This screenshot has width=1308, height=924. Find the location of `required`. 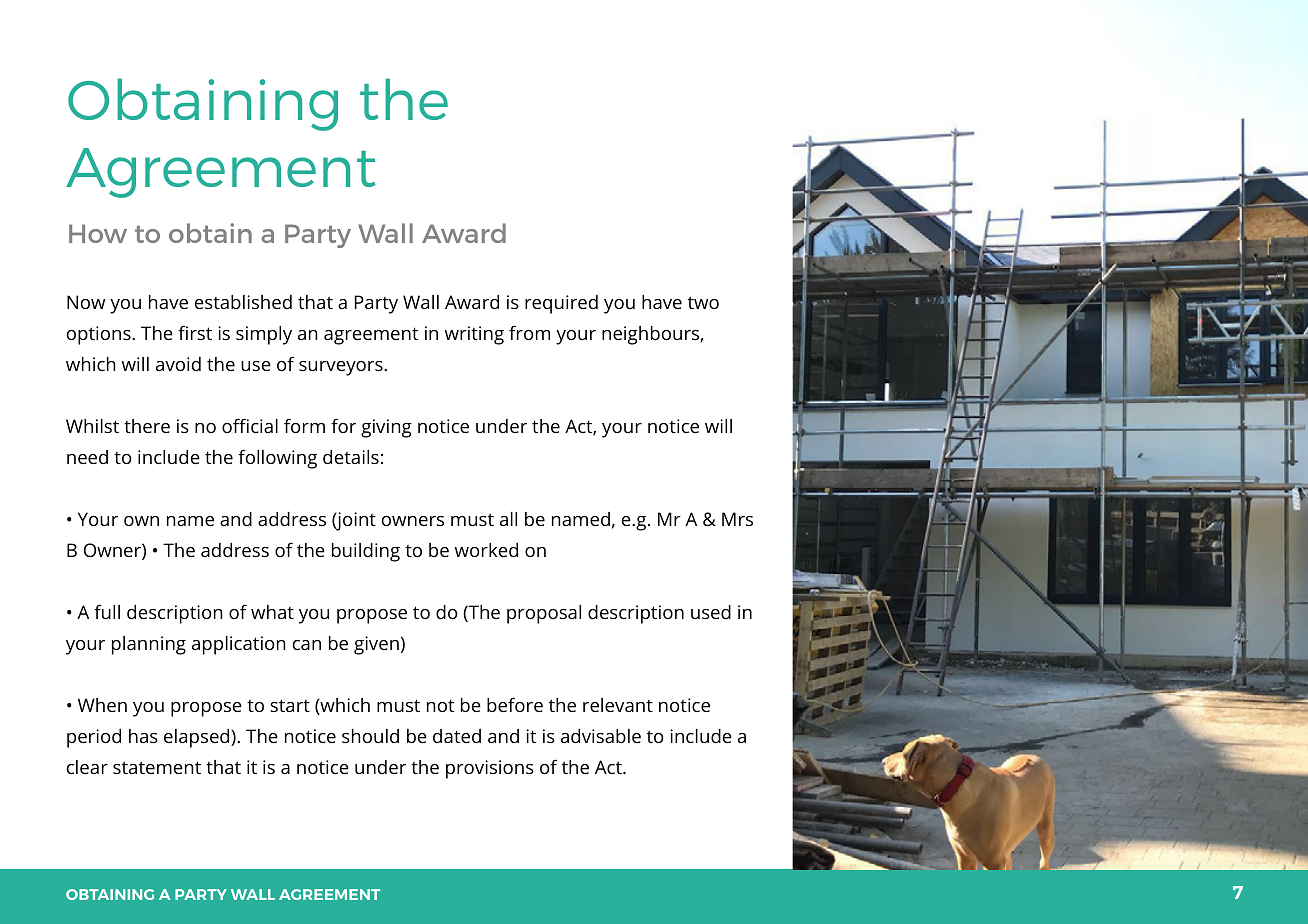

required is located at coordinates (561, 304).
